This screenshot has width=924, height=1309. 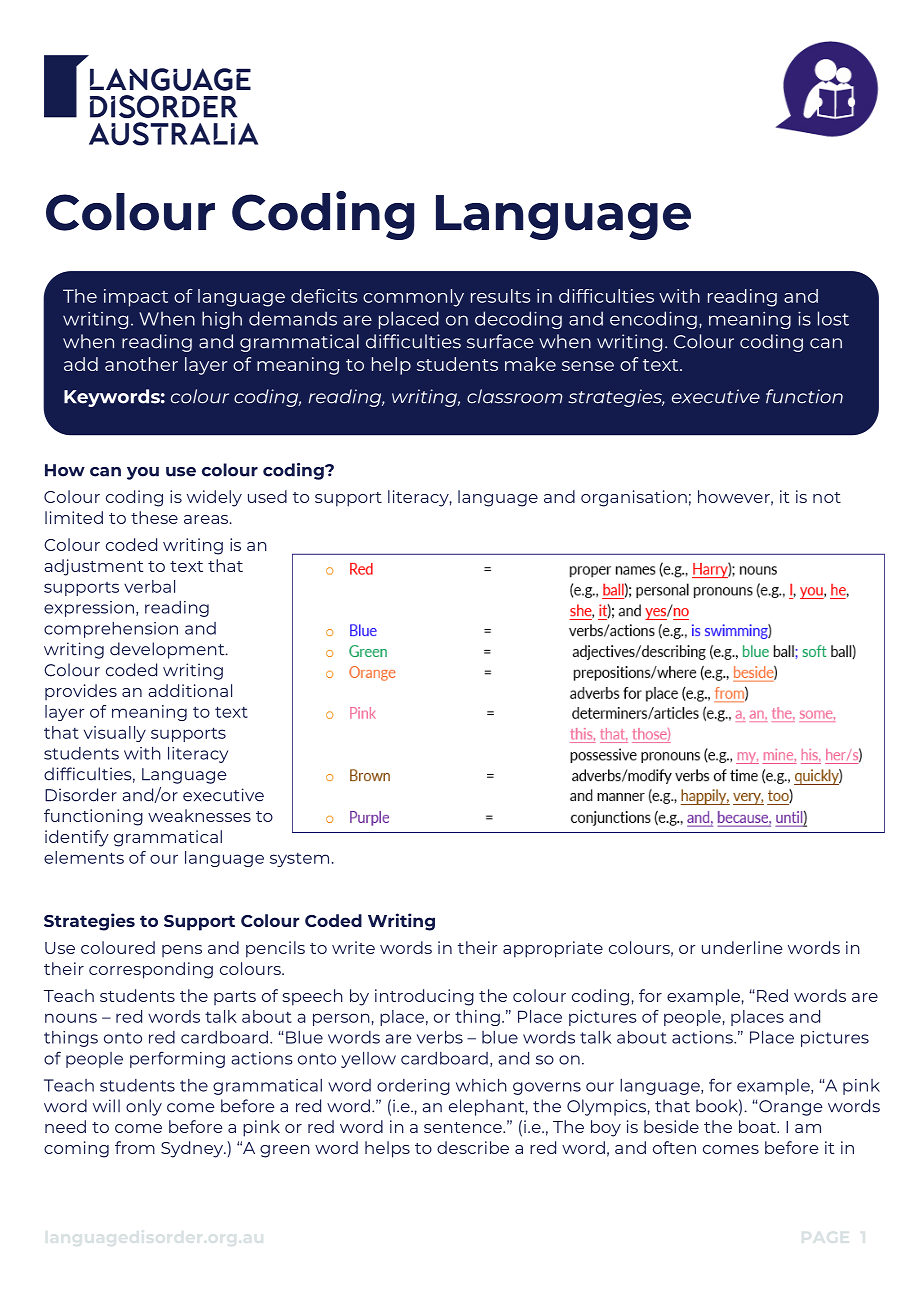 I want to click on from, so click(x=135, y=1147).
